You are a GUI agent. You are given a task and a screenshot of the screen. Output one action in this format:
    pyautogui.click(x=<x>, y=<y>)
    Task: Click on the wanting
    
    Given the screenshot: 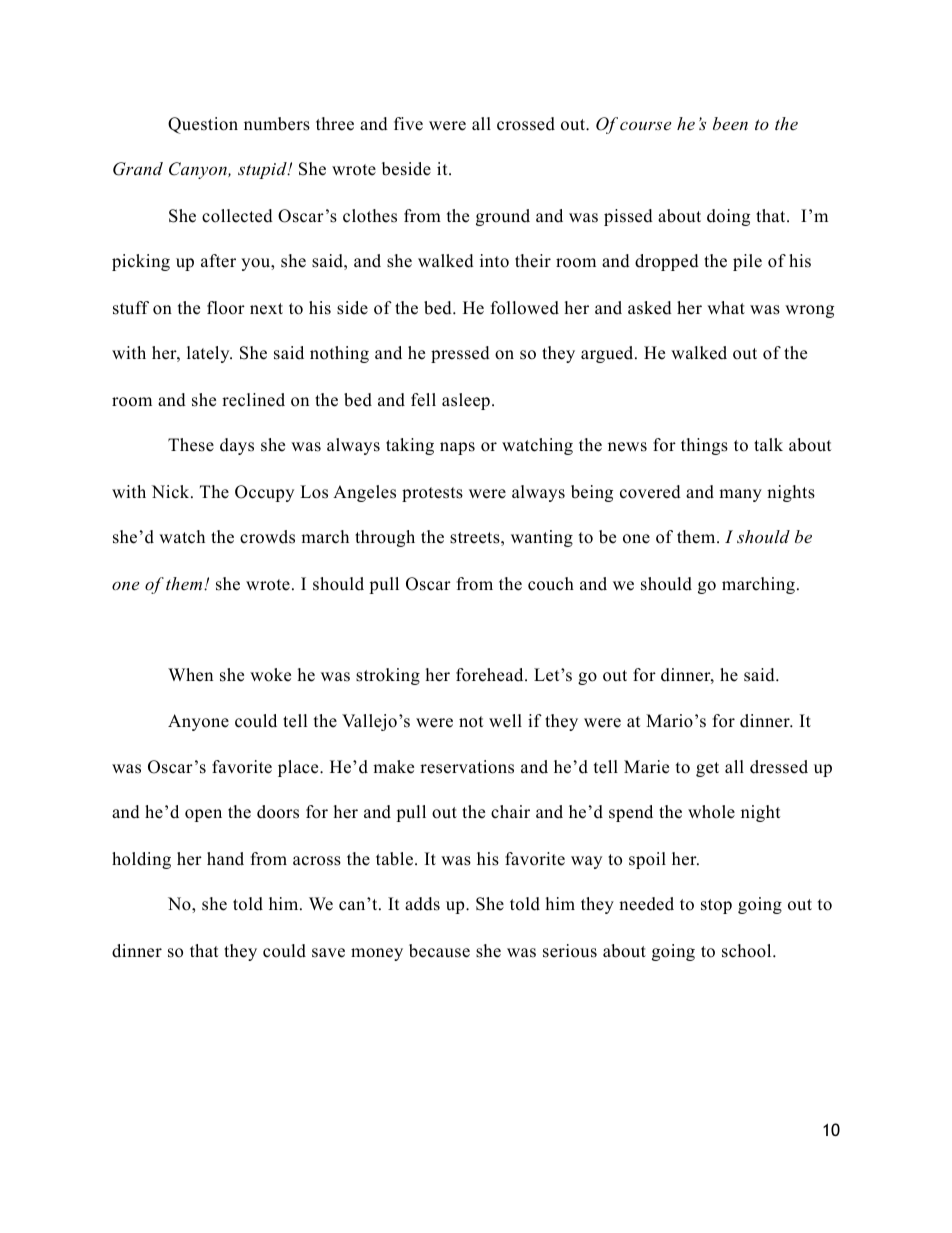 What is the action you would take?
    pyautogui.click(x=542, y=538)
